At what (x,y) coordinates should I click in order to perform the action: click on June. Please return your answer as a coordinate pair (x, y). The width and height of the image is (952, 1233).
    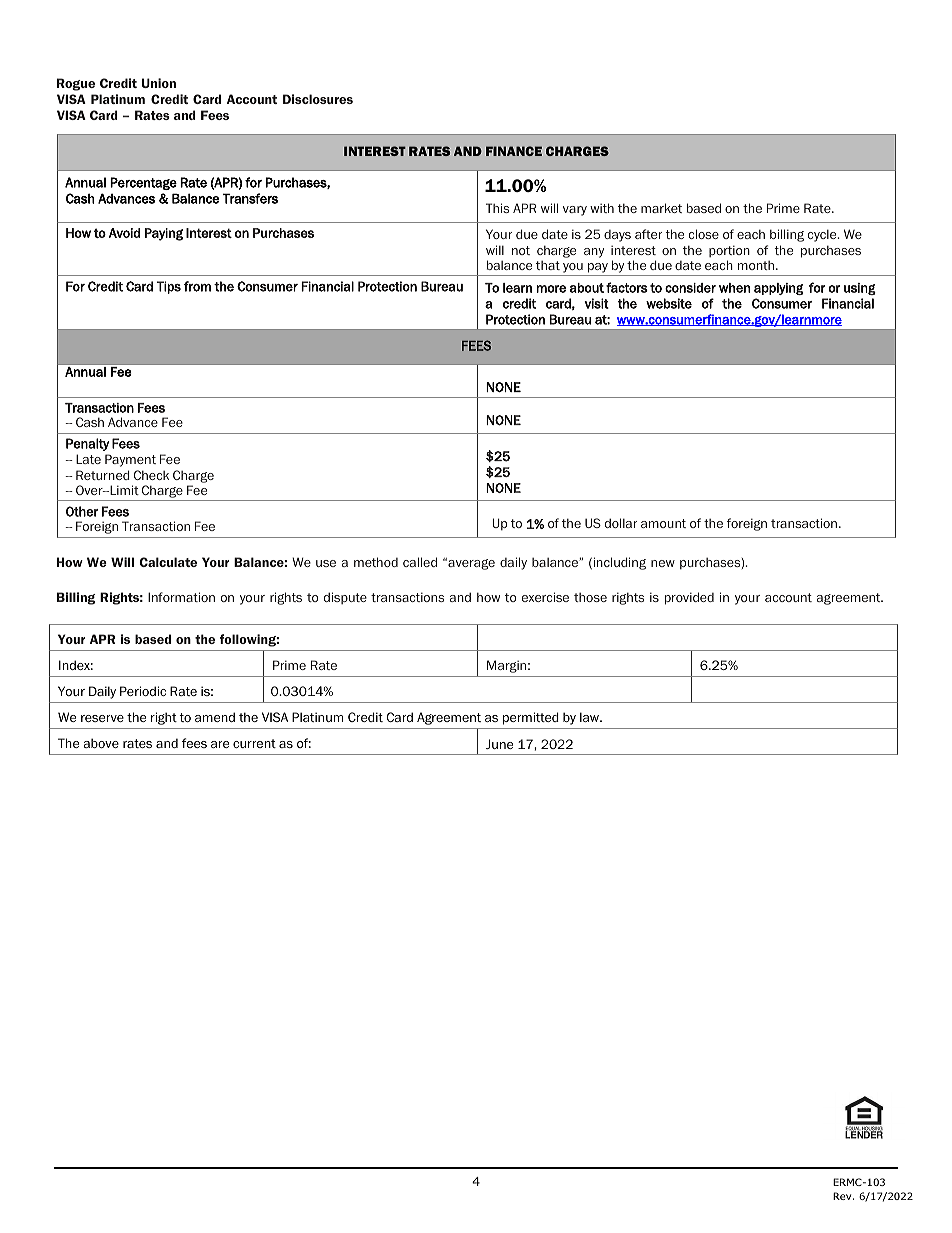
    Looking at the image, I should click on (499, 744).
